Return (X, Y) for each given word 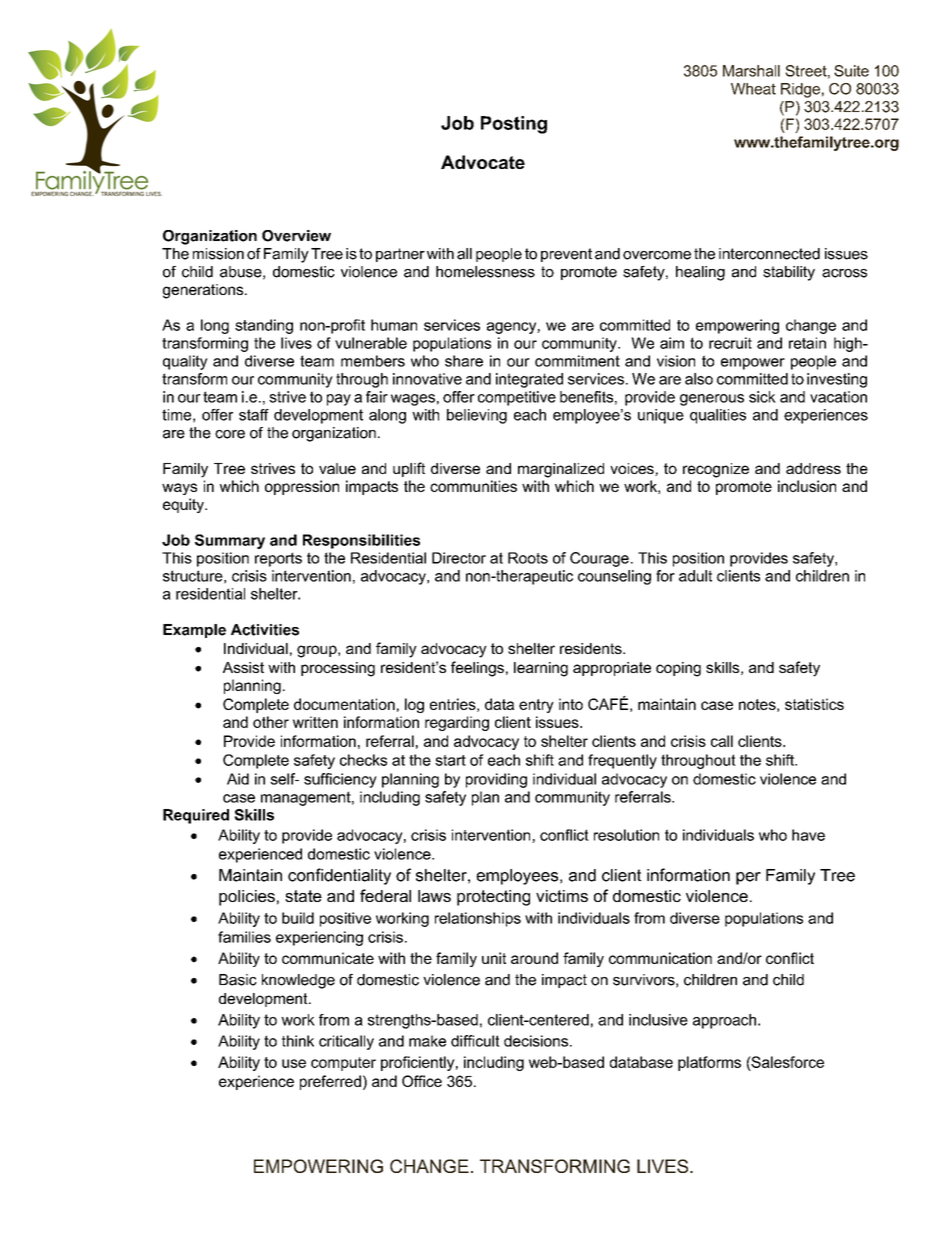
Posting (514, 125)
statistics (814, 704)
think (298, 1041)
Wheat (753, 89)
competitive (517, 398)
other (271, 722)
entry (536, 706)
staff (254, 415)
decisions (536, 1041)
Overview (296, 236)
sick (762, 397)
